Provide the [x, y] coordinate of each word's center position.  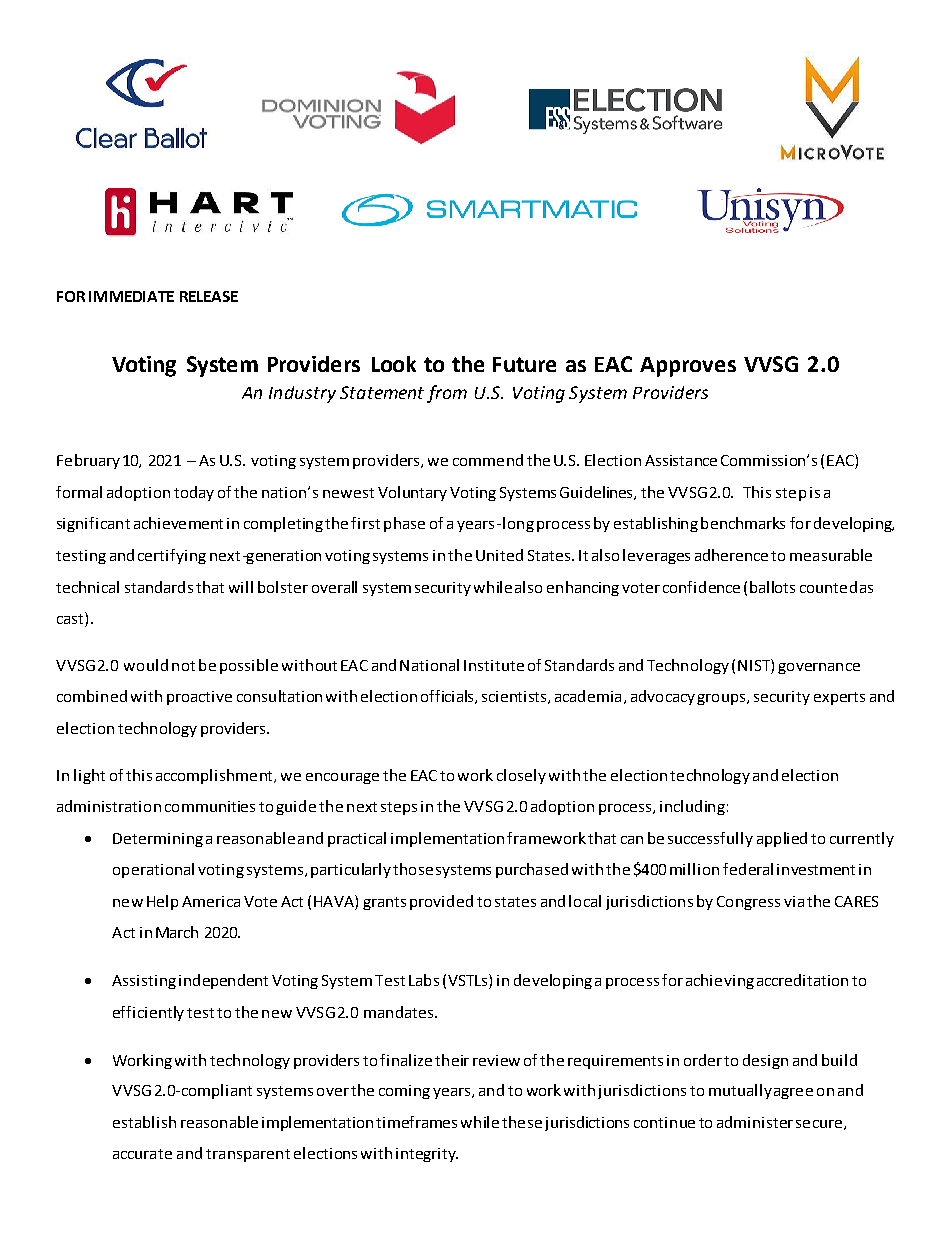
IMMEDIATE [131, 296]
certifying [172, 556]
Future [524, 364]
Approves [688, 367]
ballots [772, 587]
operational [153, 870]
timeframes [416, 1122]
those [413, 869]
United [499, 555]
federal [748, 869]
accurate [142, 1154]
